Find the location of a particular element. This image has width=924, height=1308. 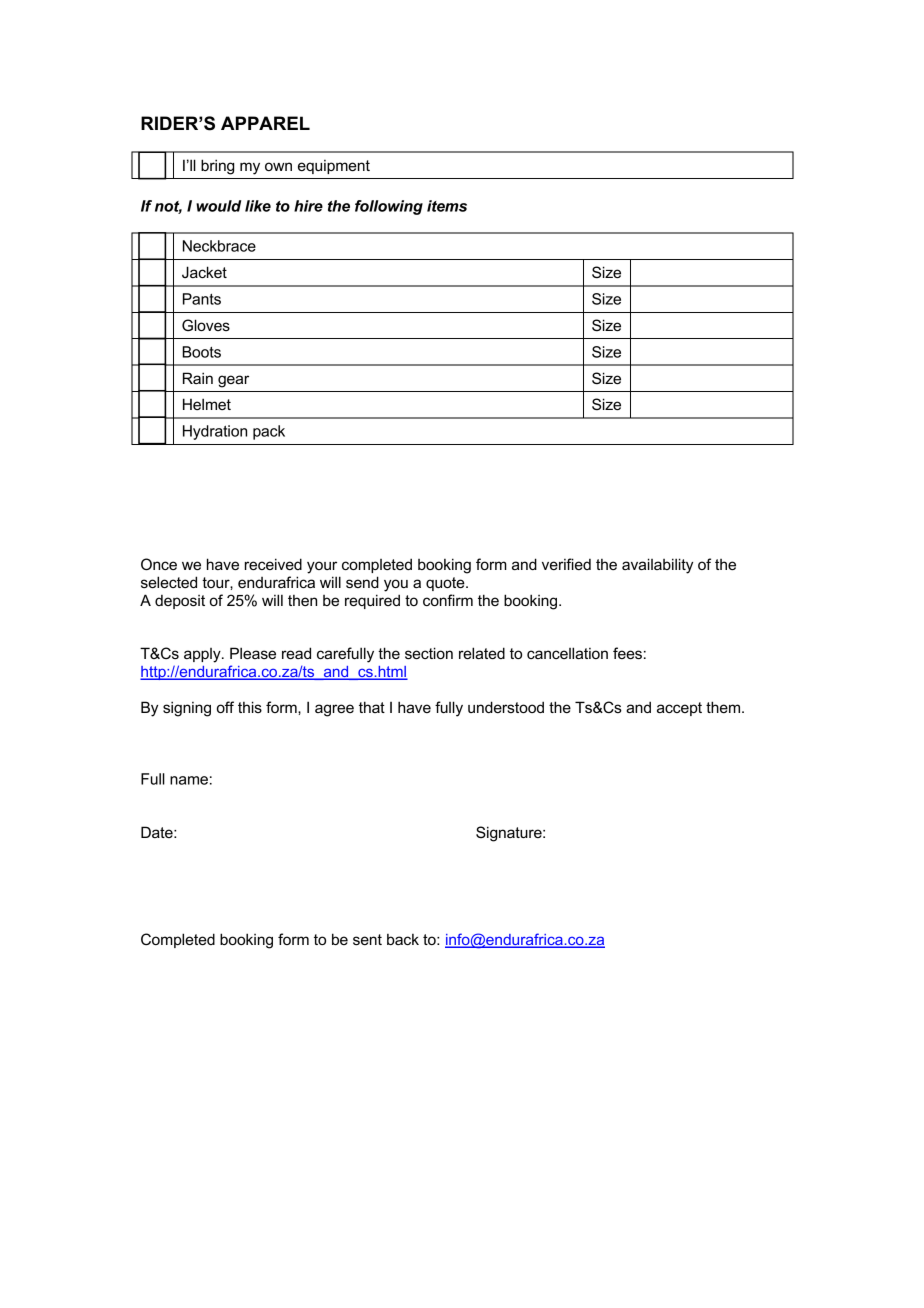

verified is located at coordinates (566, 564).
